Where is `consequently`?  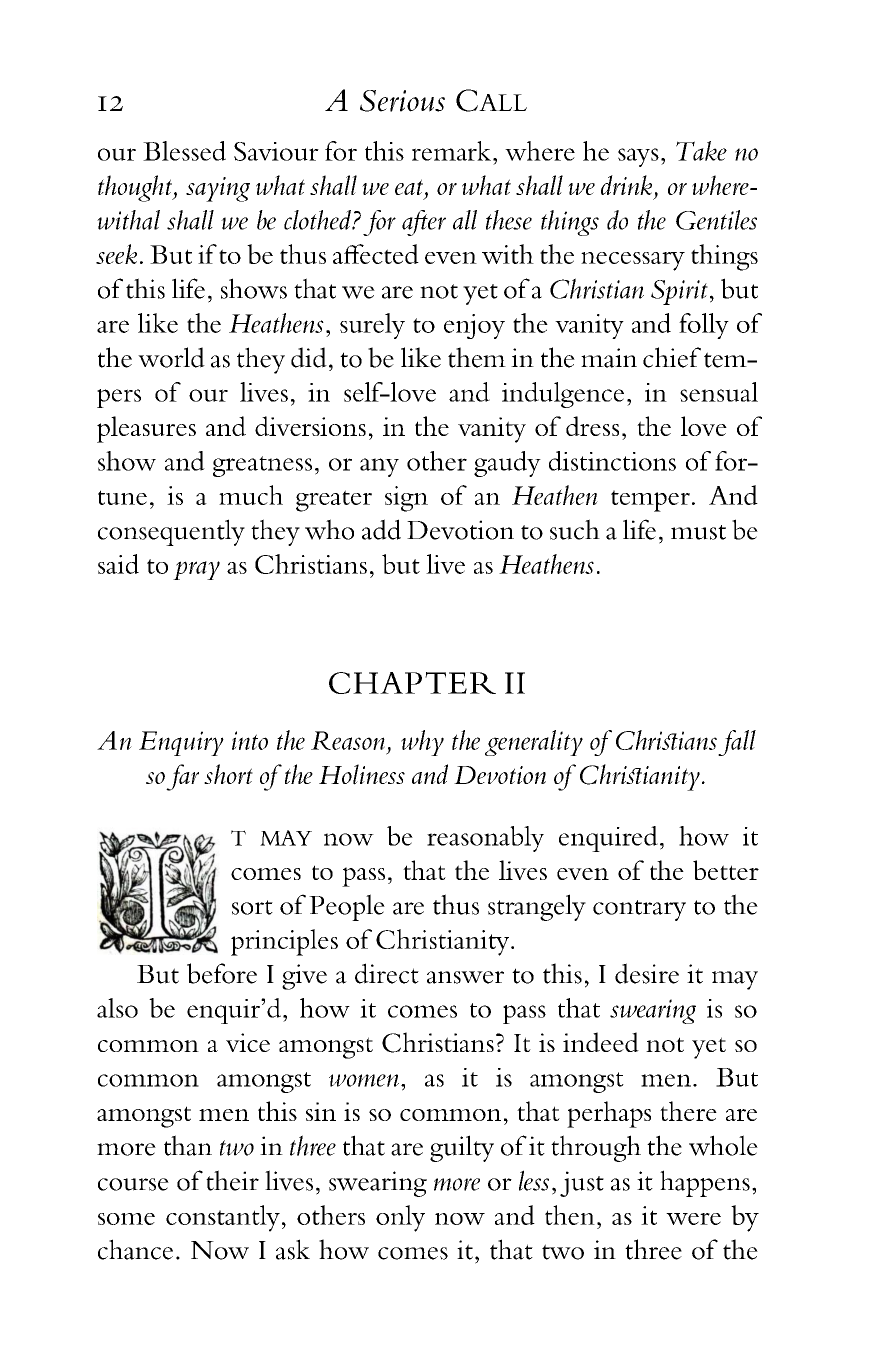
consequently is located at coordinates (171, 532).
